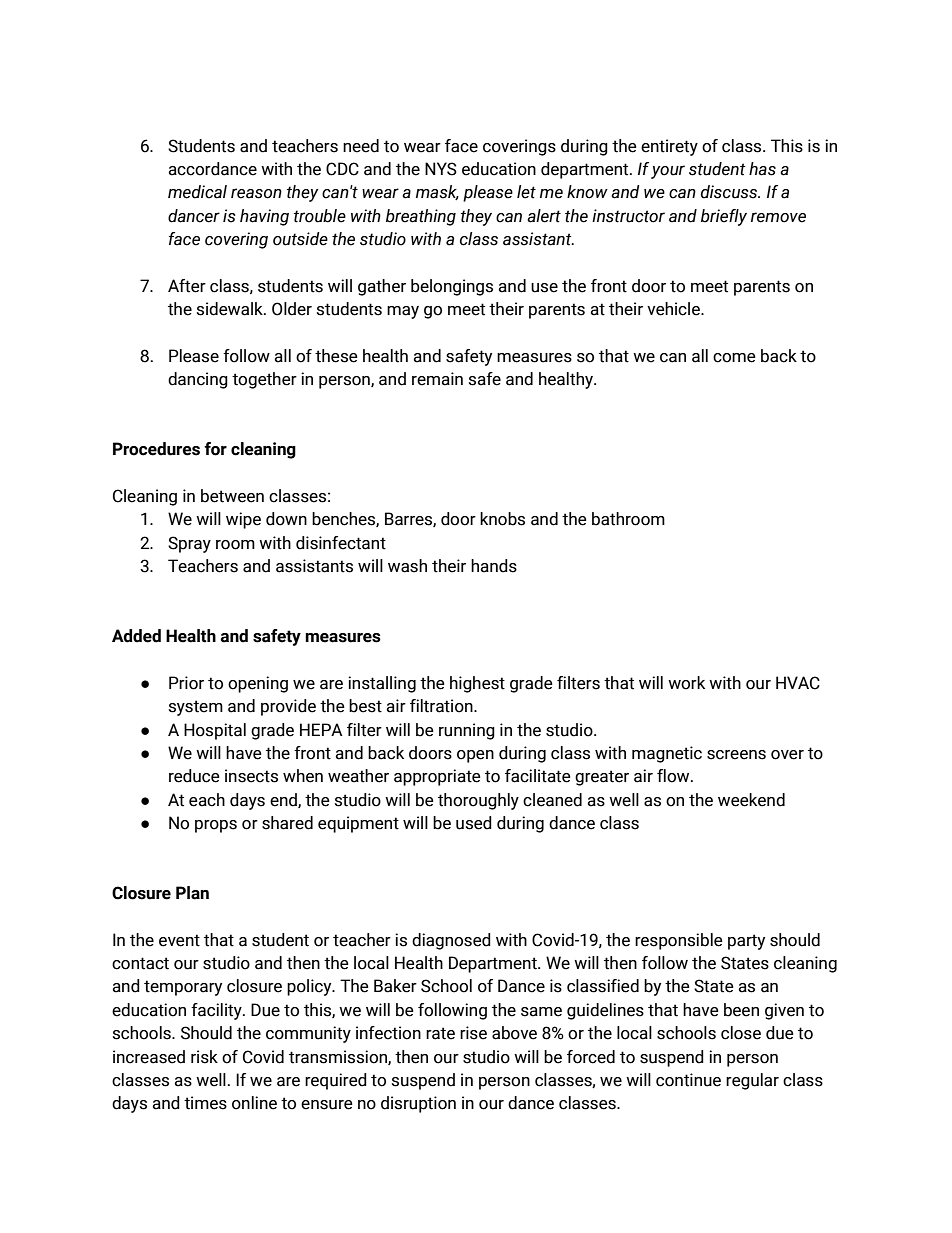 The height and width of the screenshot is (1233, 952). I want to click on discuss, so click(730, 192).
